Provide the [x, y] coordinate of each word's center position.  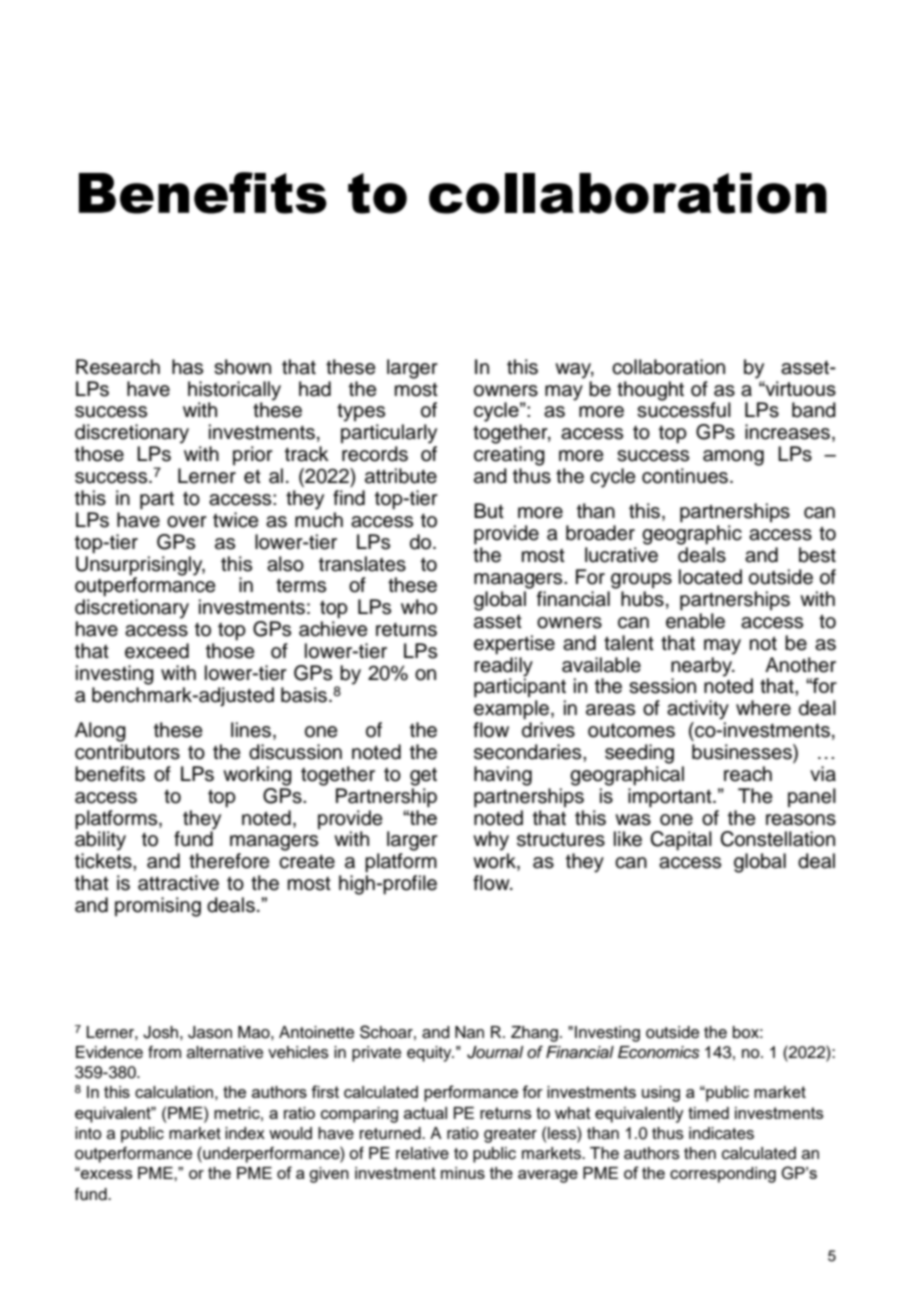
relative [422, 1153]
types [361, 412]
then [700, 1153]
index [245, 1133]
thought [650, 391]
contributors [127, 752]
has [187, 367]
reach [748, 774]
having [503, 776]
